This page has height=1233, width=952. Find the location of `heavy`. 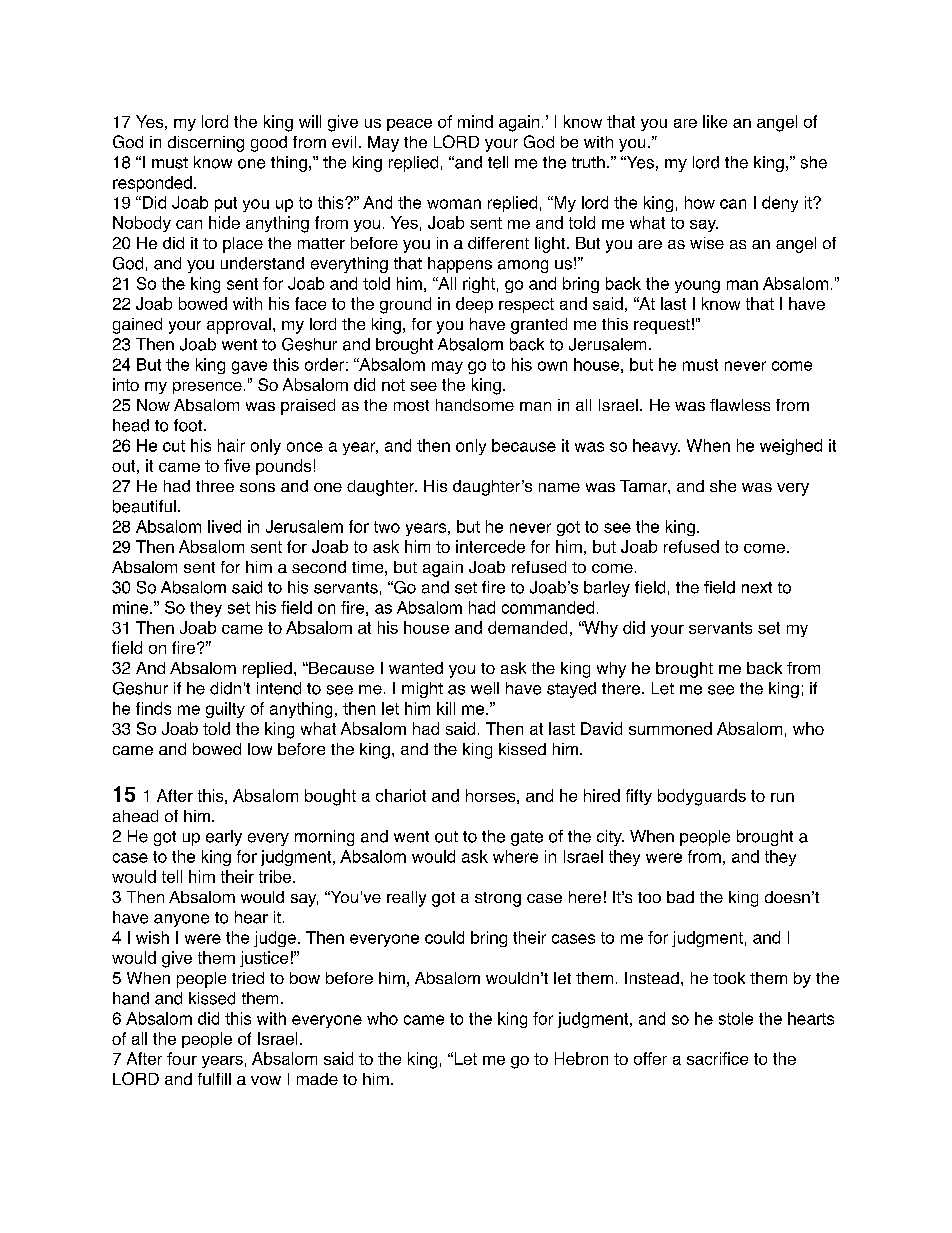

heavy is located at coordinates (656, 447).
